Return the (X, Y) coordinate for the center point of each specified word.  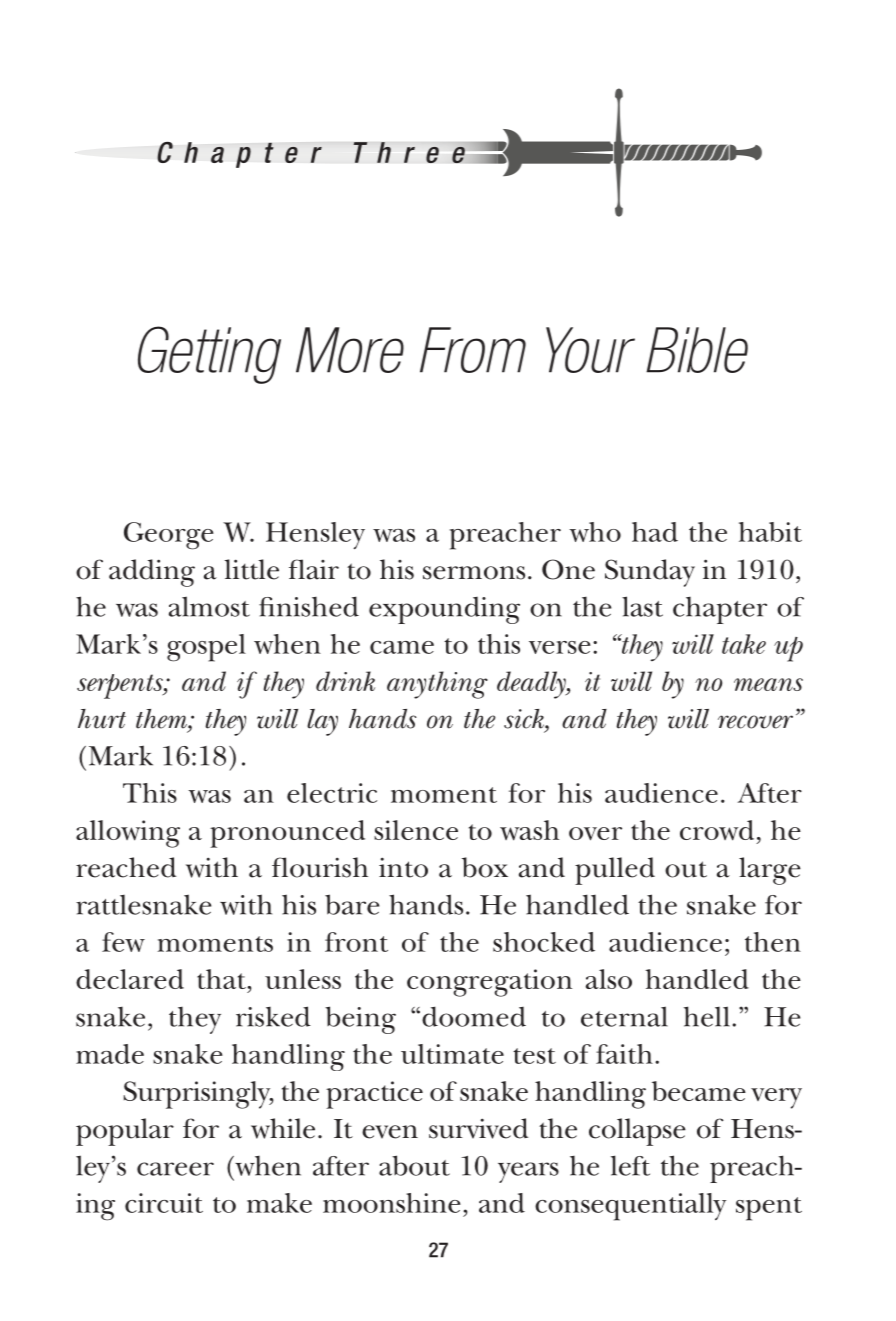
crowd (717, 830)
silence (416, 830)
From (473, 350)
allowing (128, 834)
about (414, 1165)
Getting (209, 355)
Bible (697, 350)
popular (125, 1132)
